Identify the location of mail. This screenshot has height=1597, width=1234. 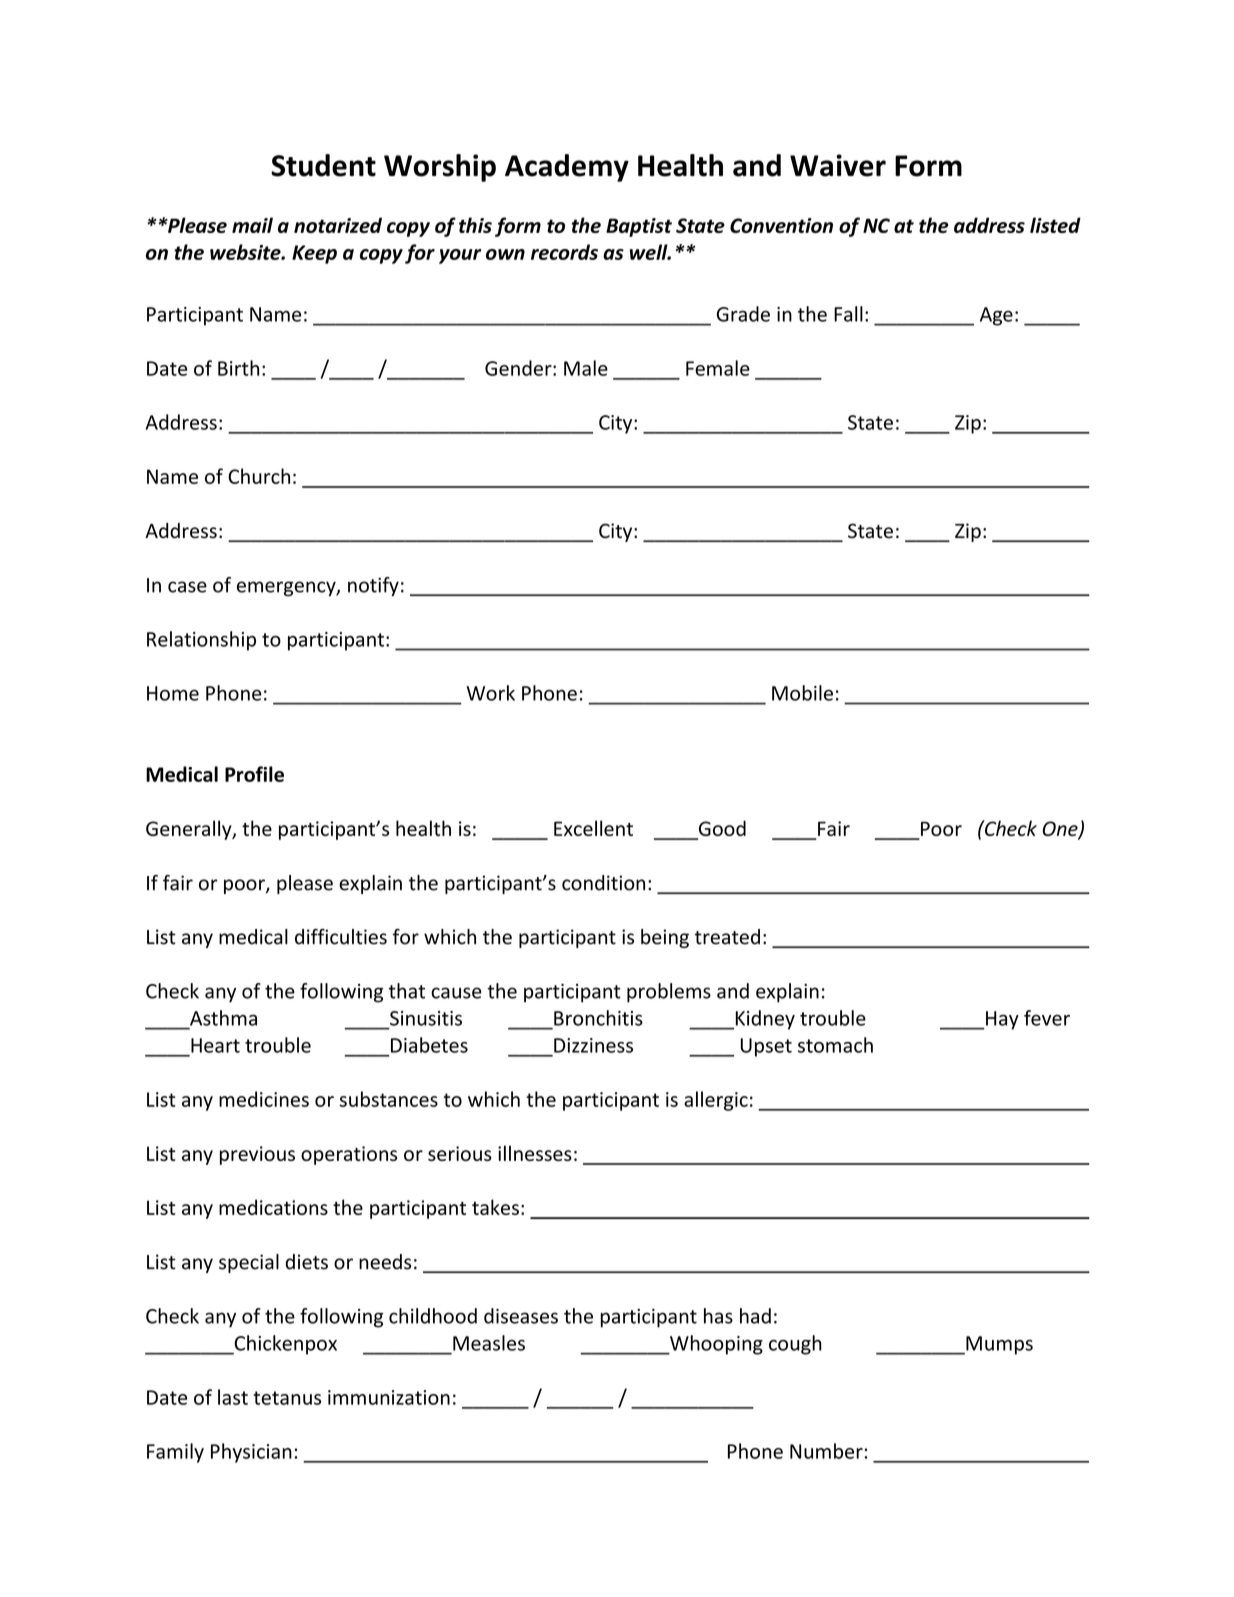
(252, 225).
